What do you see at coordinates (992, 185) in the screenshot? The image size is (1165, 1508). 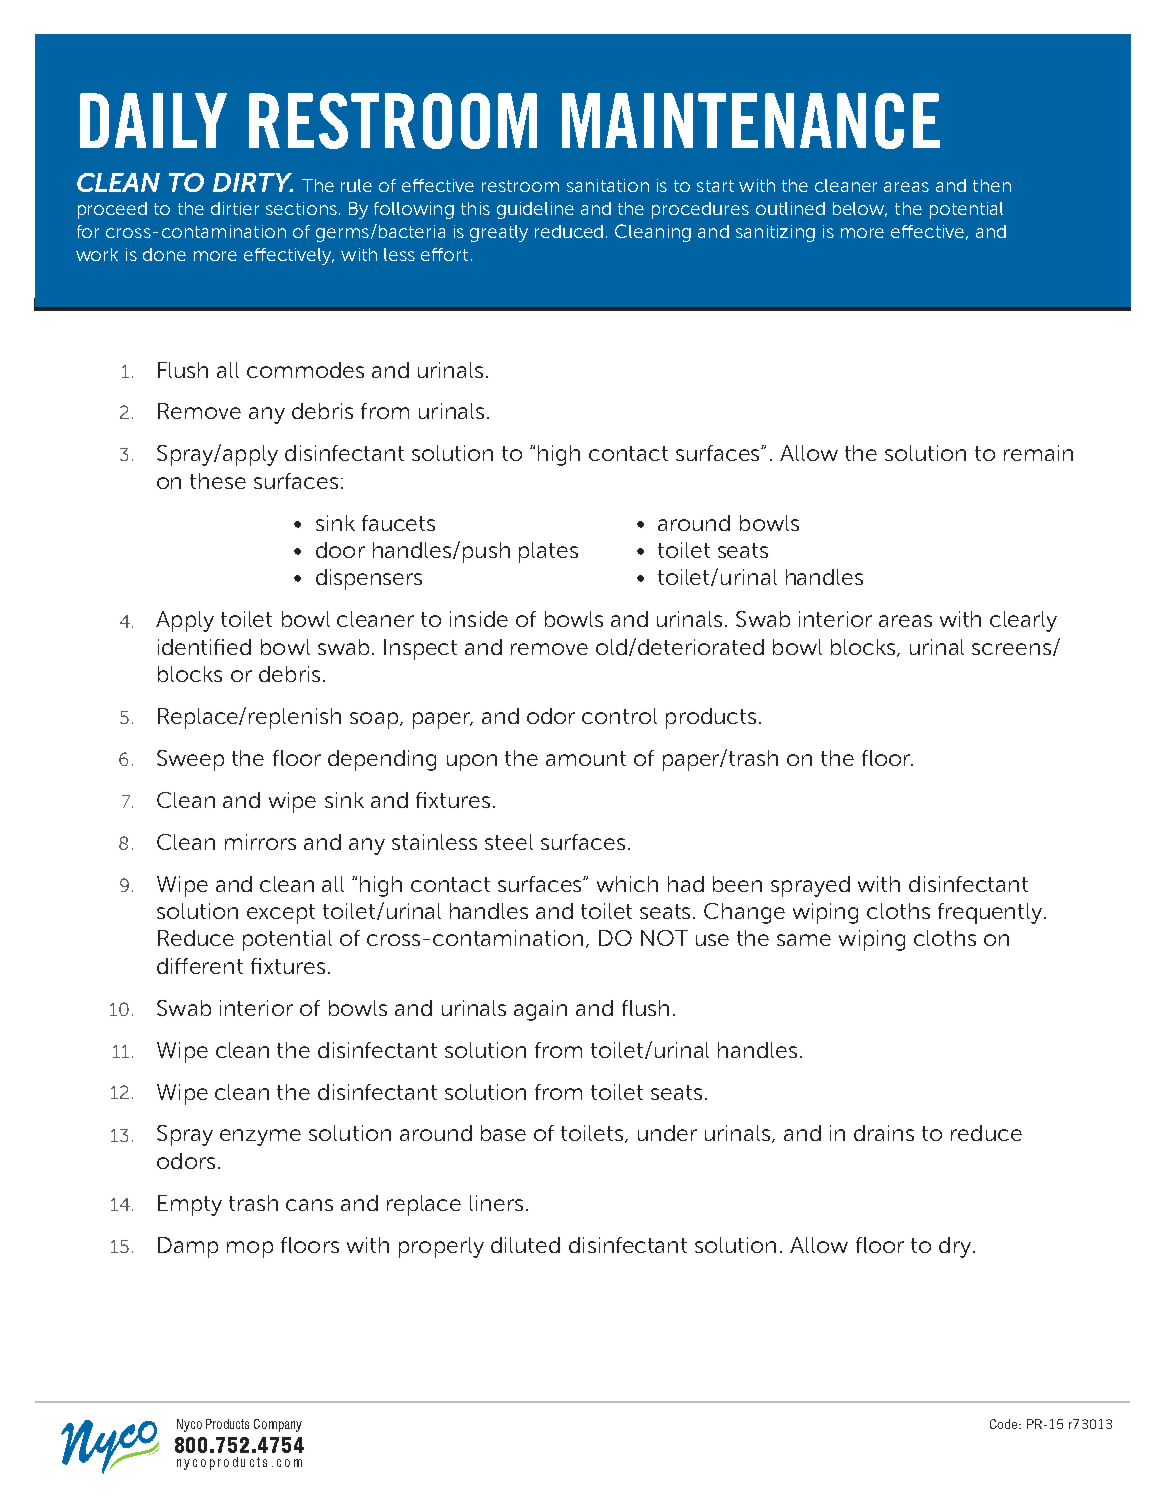 I see `then` at bounding box center [992, 185].
